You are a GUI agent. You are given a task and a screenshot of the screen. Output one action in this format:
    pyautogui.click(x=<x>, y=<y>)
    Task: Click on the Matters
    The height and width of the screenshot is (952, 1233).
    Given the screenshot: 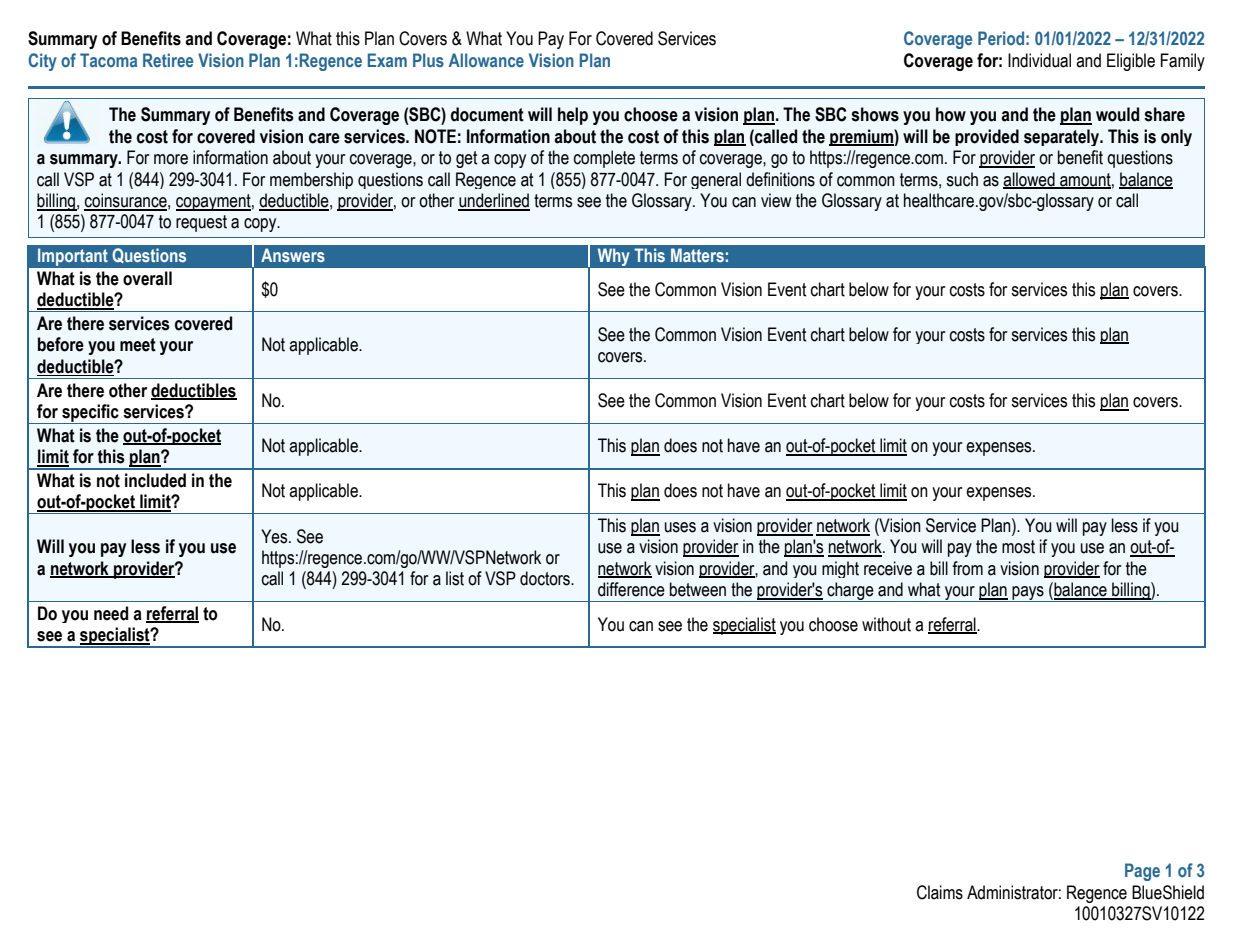 What is the action you would take?
    pyautogui.click(x=697, y=255)
